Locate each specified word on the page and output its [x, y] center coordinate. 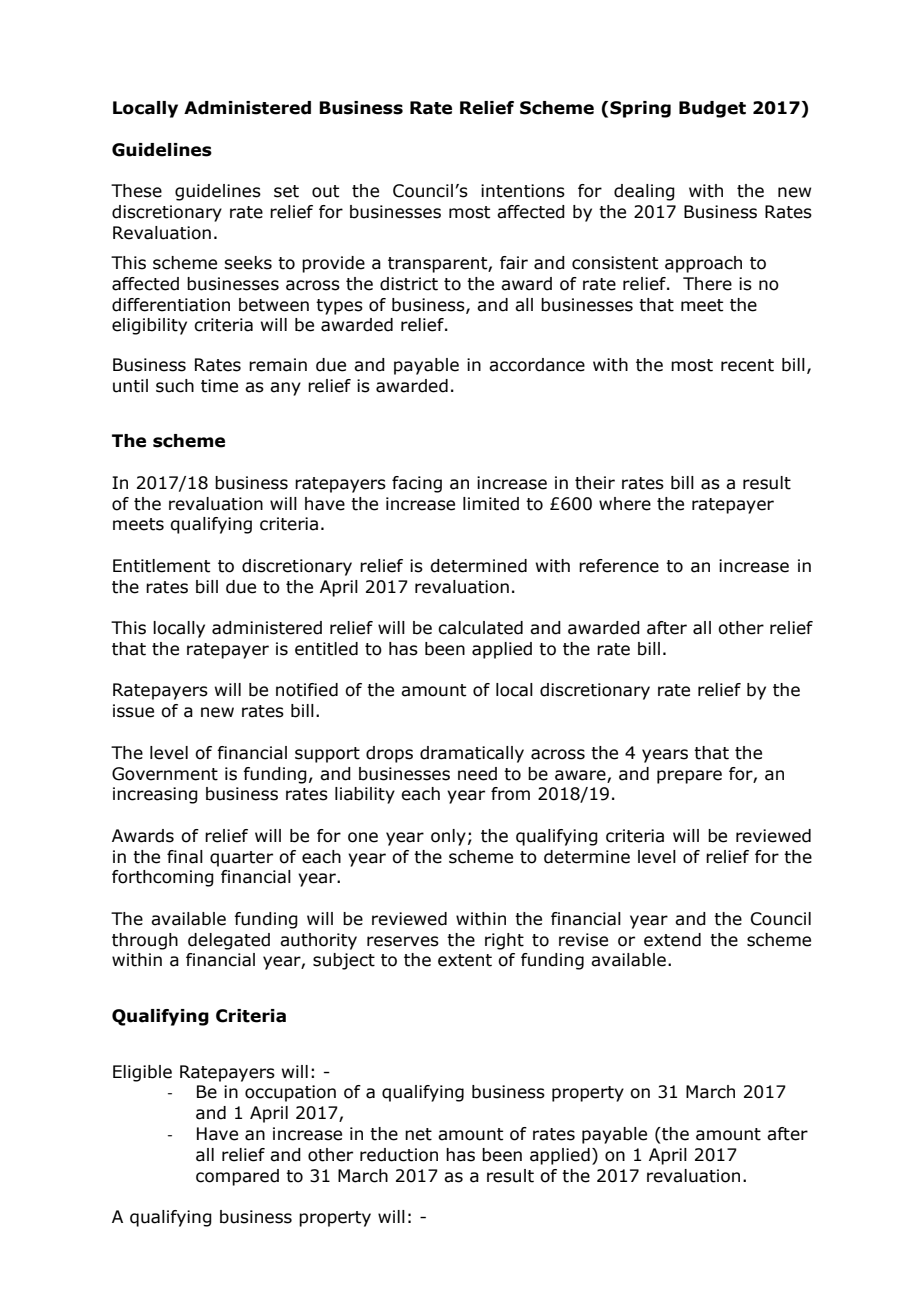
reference [619, 566]
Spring [640, 109]
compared [237, 1177]
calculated [480, 628]
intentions [523, 191]
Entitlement [161, 566]
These [136, 191]
